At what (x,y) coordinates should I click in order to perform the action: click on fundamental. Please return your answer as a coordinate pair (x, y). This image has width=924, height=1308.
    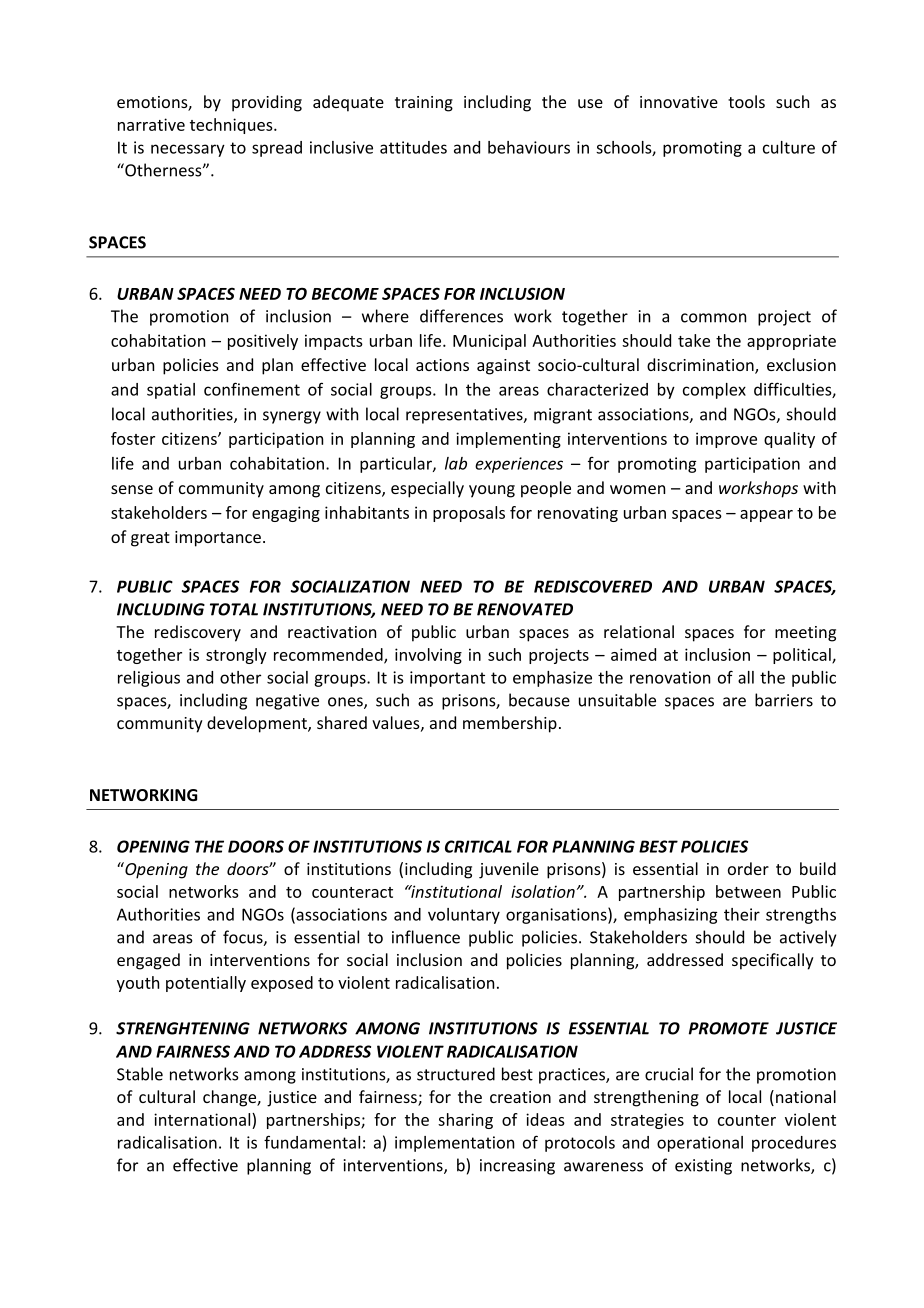
    Looking at the image, I should click on (312, 1142).
